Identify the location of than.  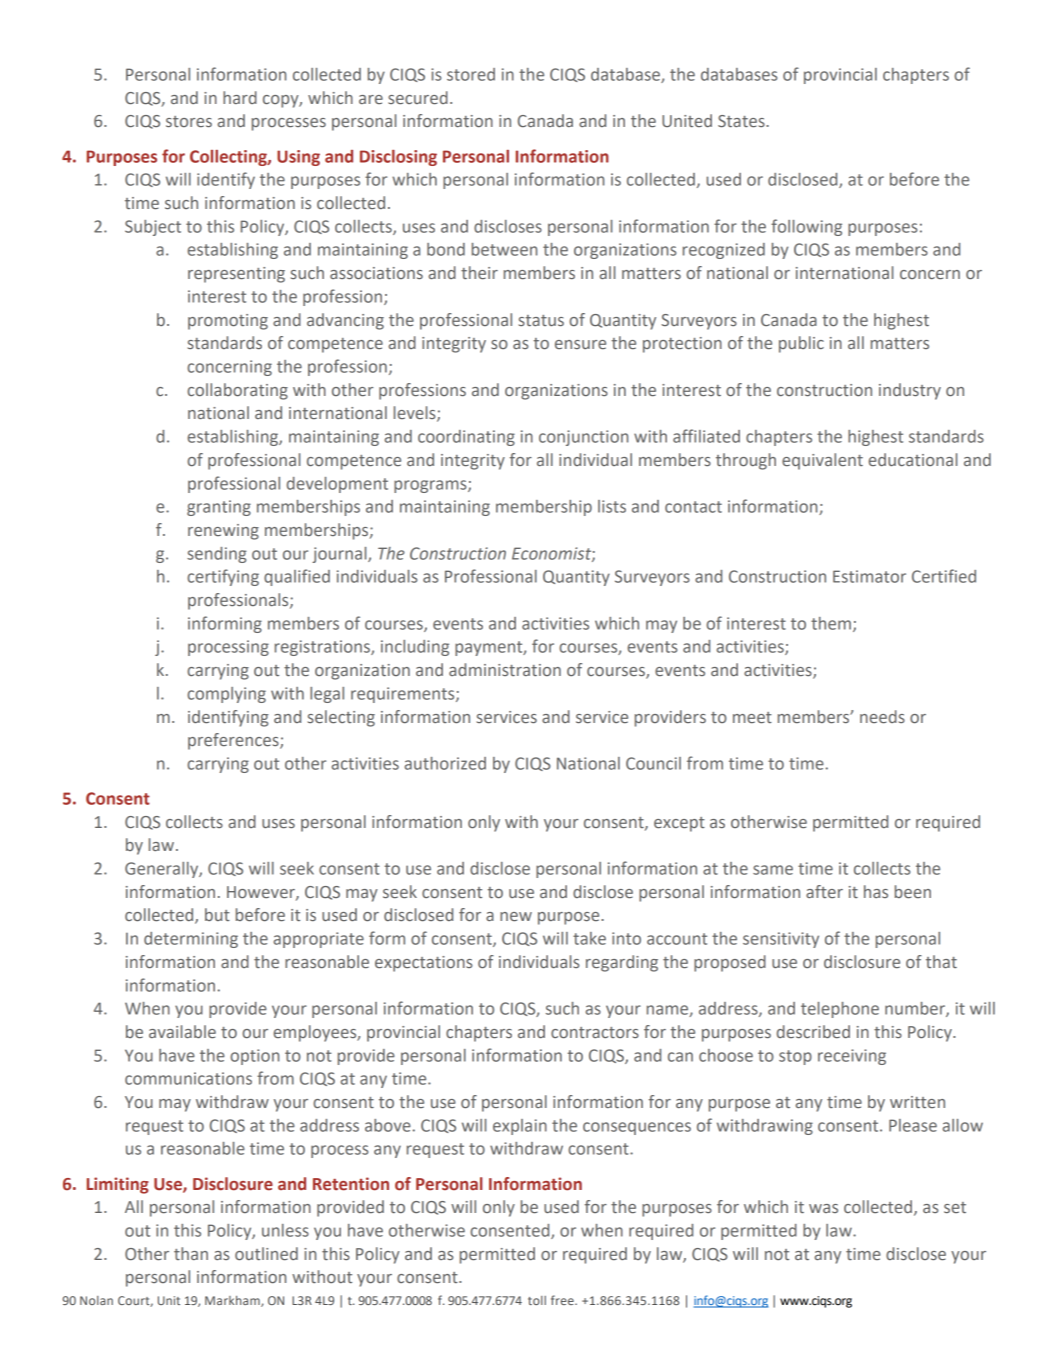
(191, 1253).
